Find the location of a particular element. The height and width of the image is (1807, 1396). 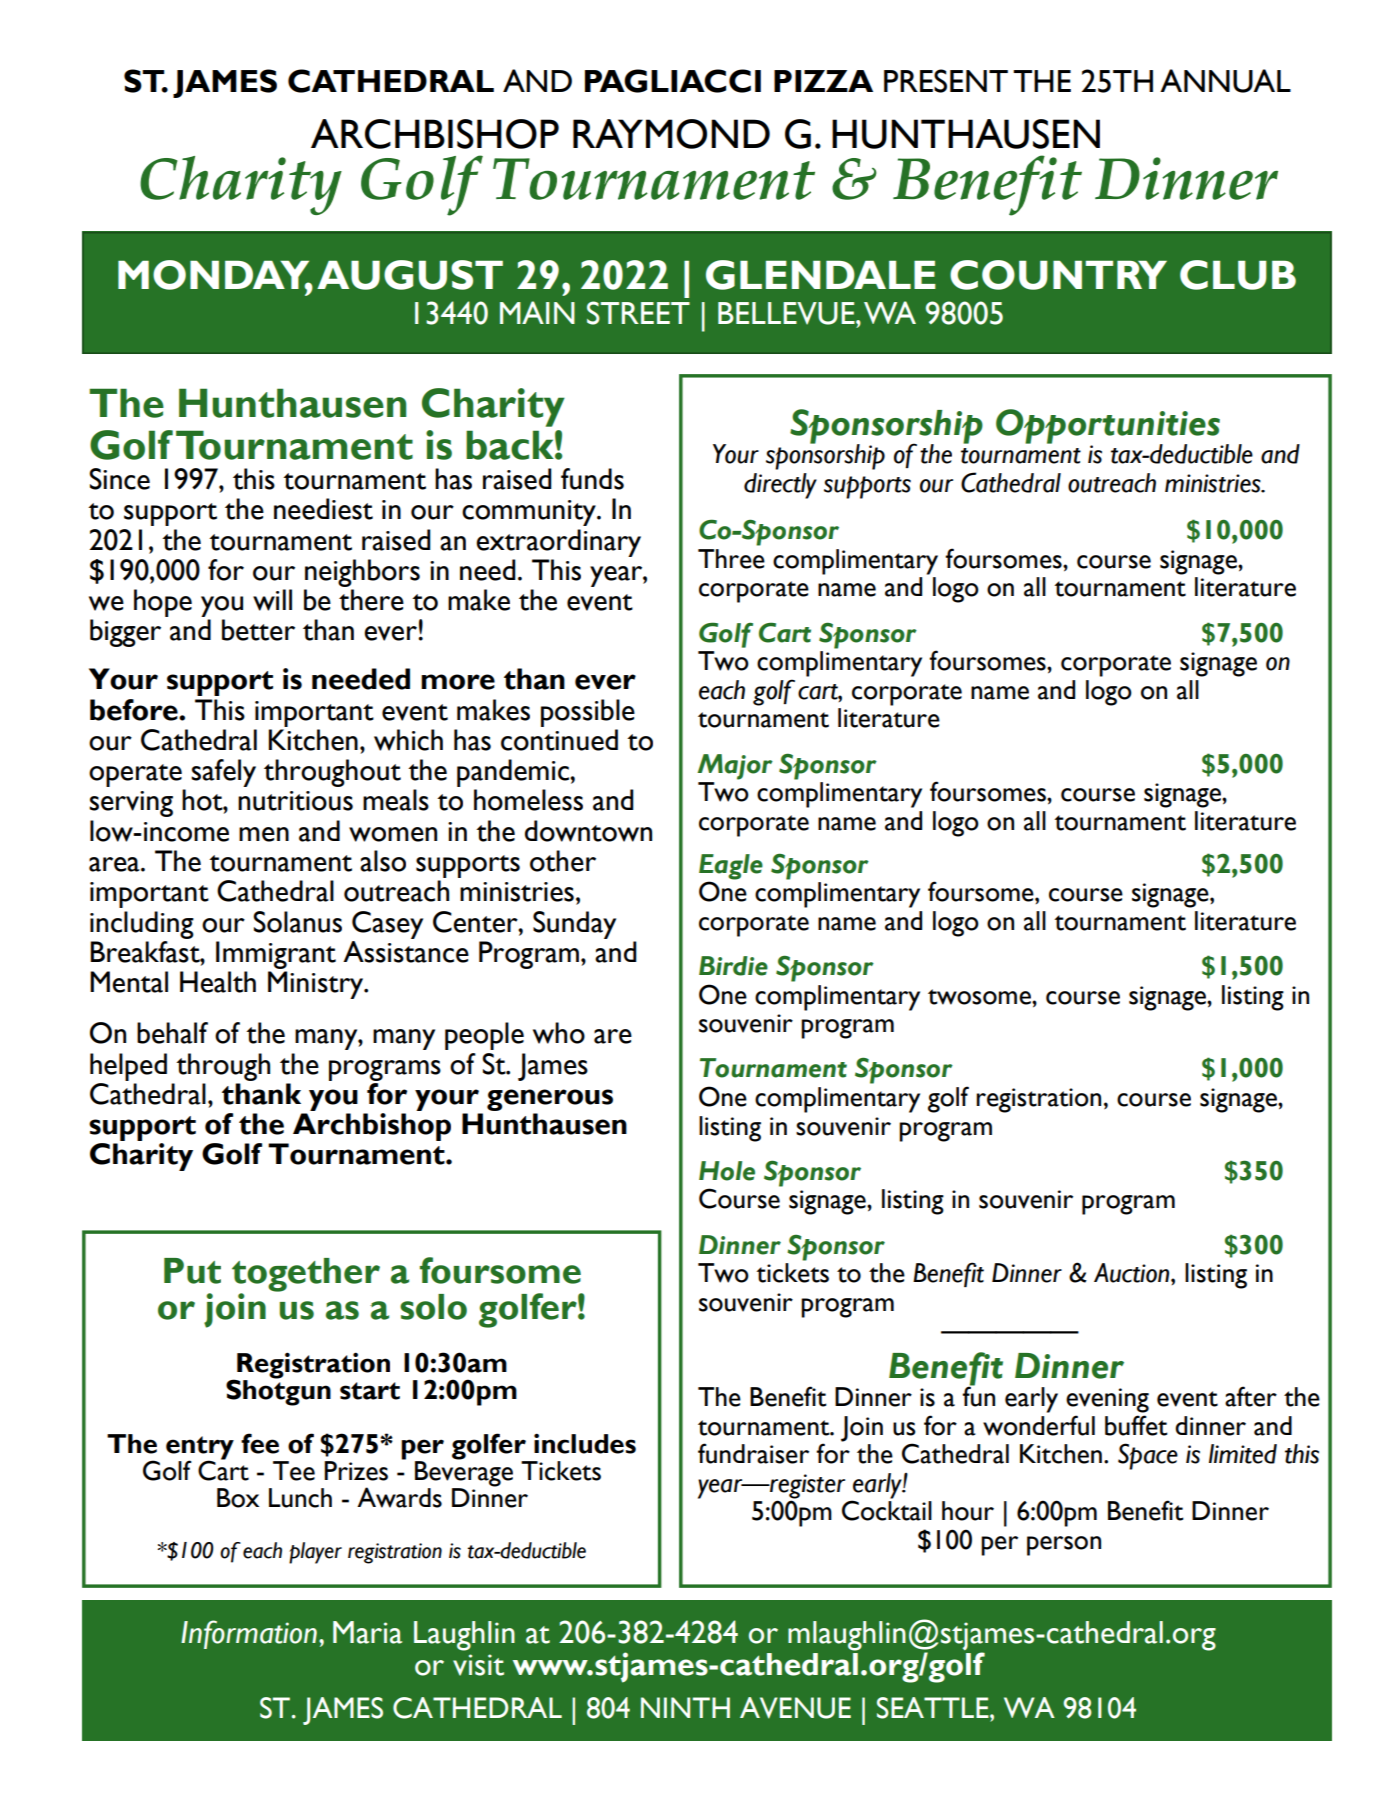

Information is located at coordinates (249, 1634).
